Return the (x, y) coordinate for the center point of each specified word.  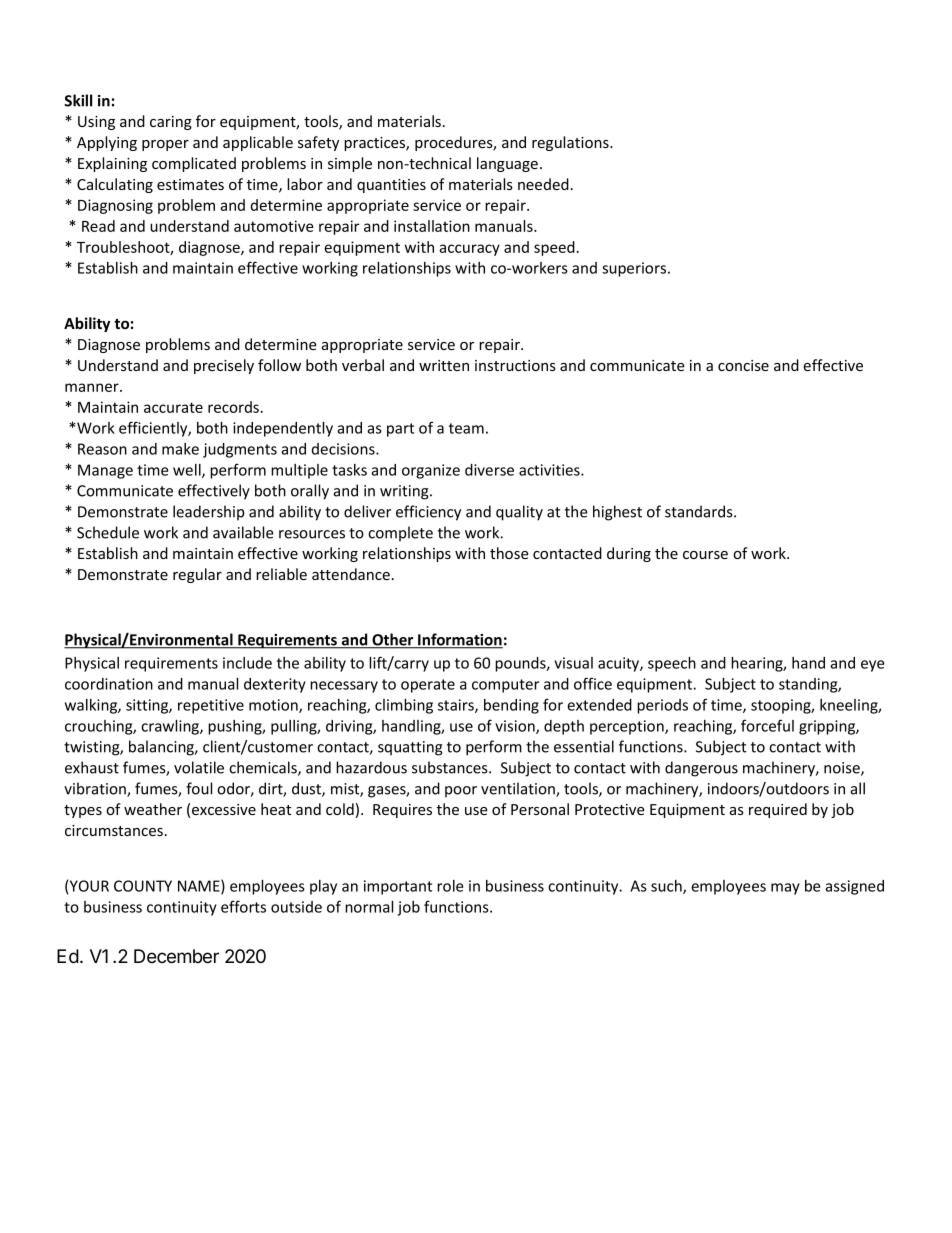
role (450, 886)
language (507, 164)
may (785, 889)
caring (171, 123)
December (176, 956)
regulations (571, 143)
